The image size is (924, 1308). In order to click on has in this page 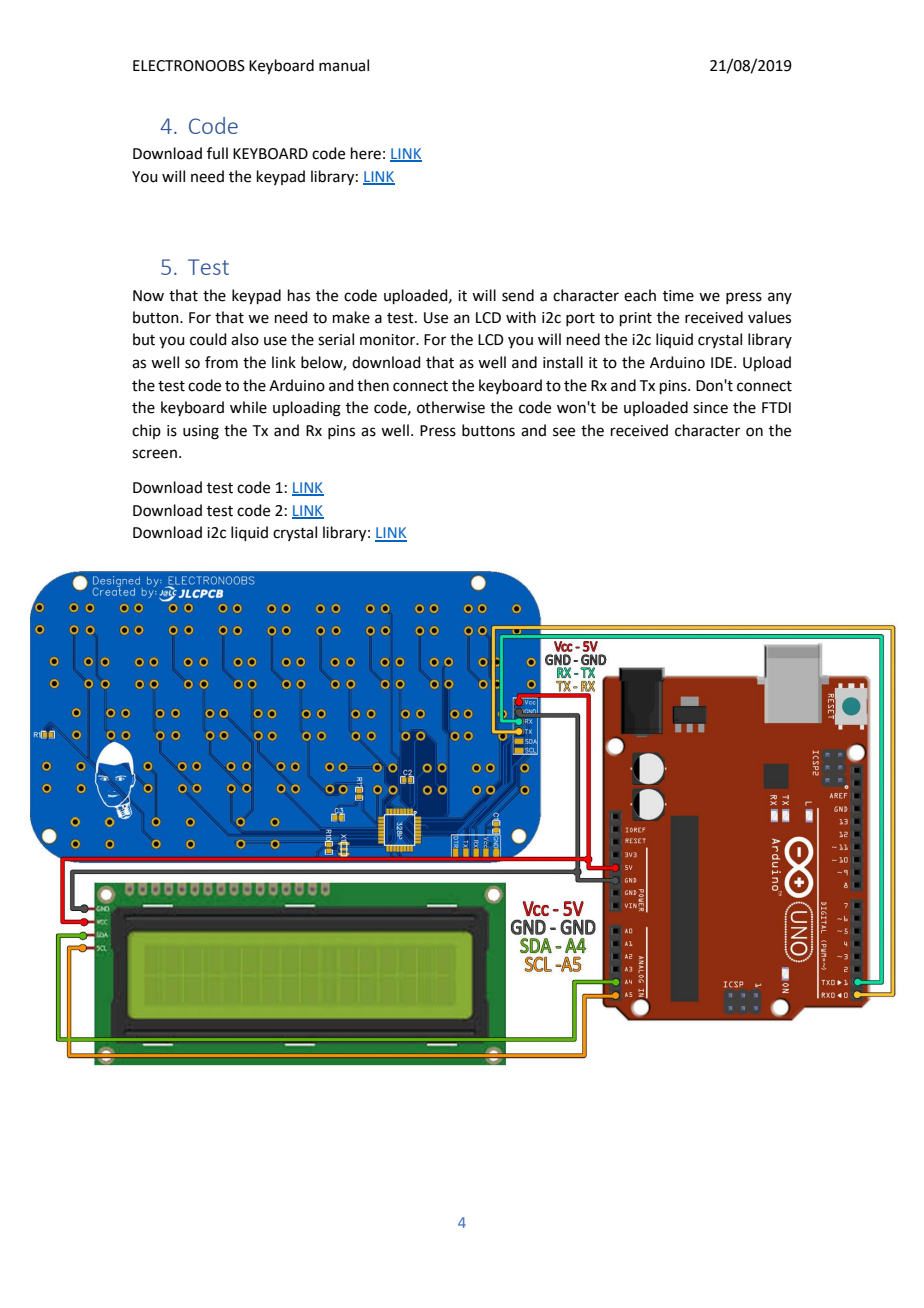, I will do `click(299, 295)`.
